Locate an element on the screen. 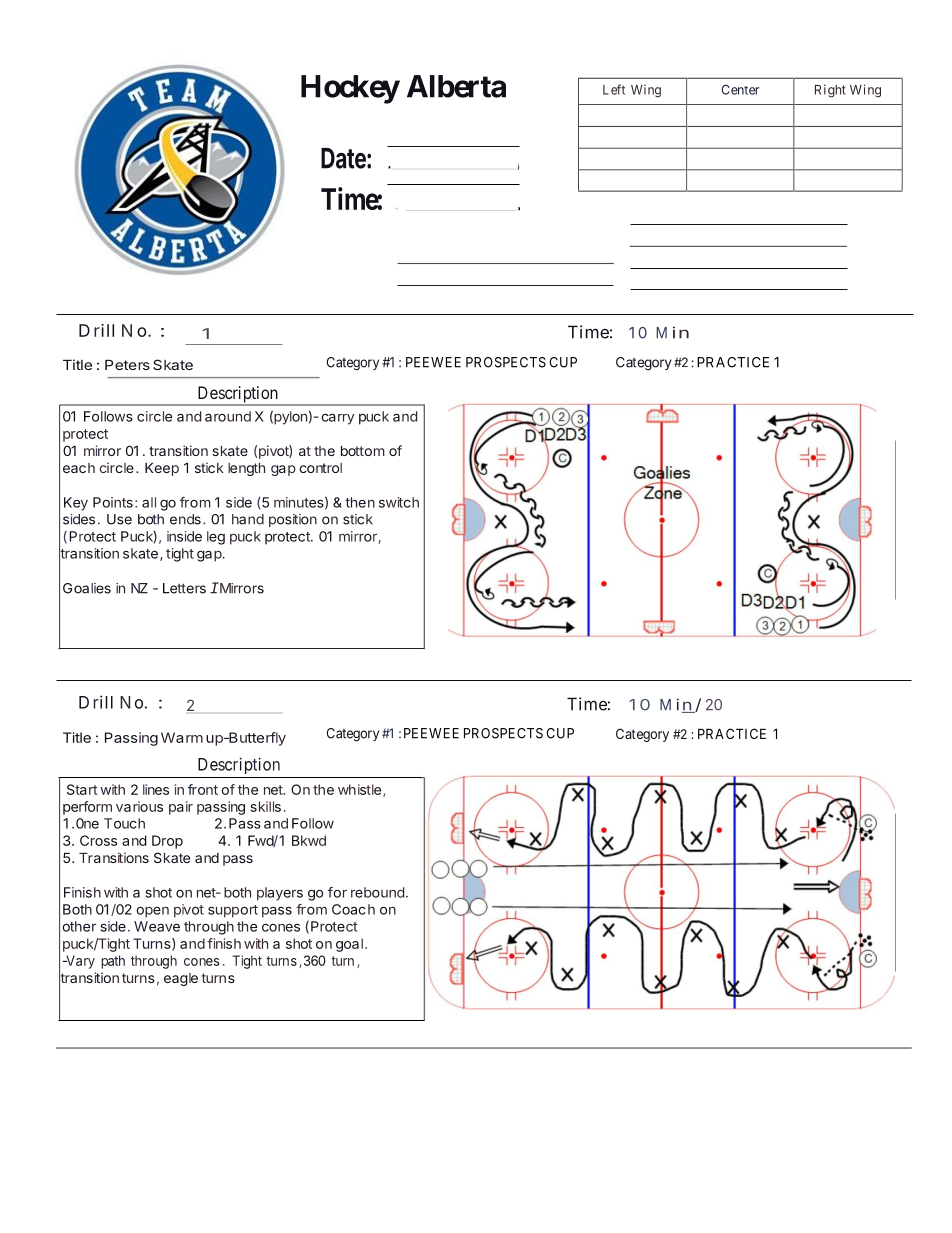 The width and height of the screenshot is (952, 1233). bottom is located at coordinates (363, 451).
